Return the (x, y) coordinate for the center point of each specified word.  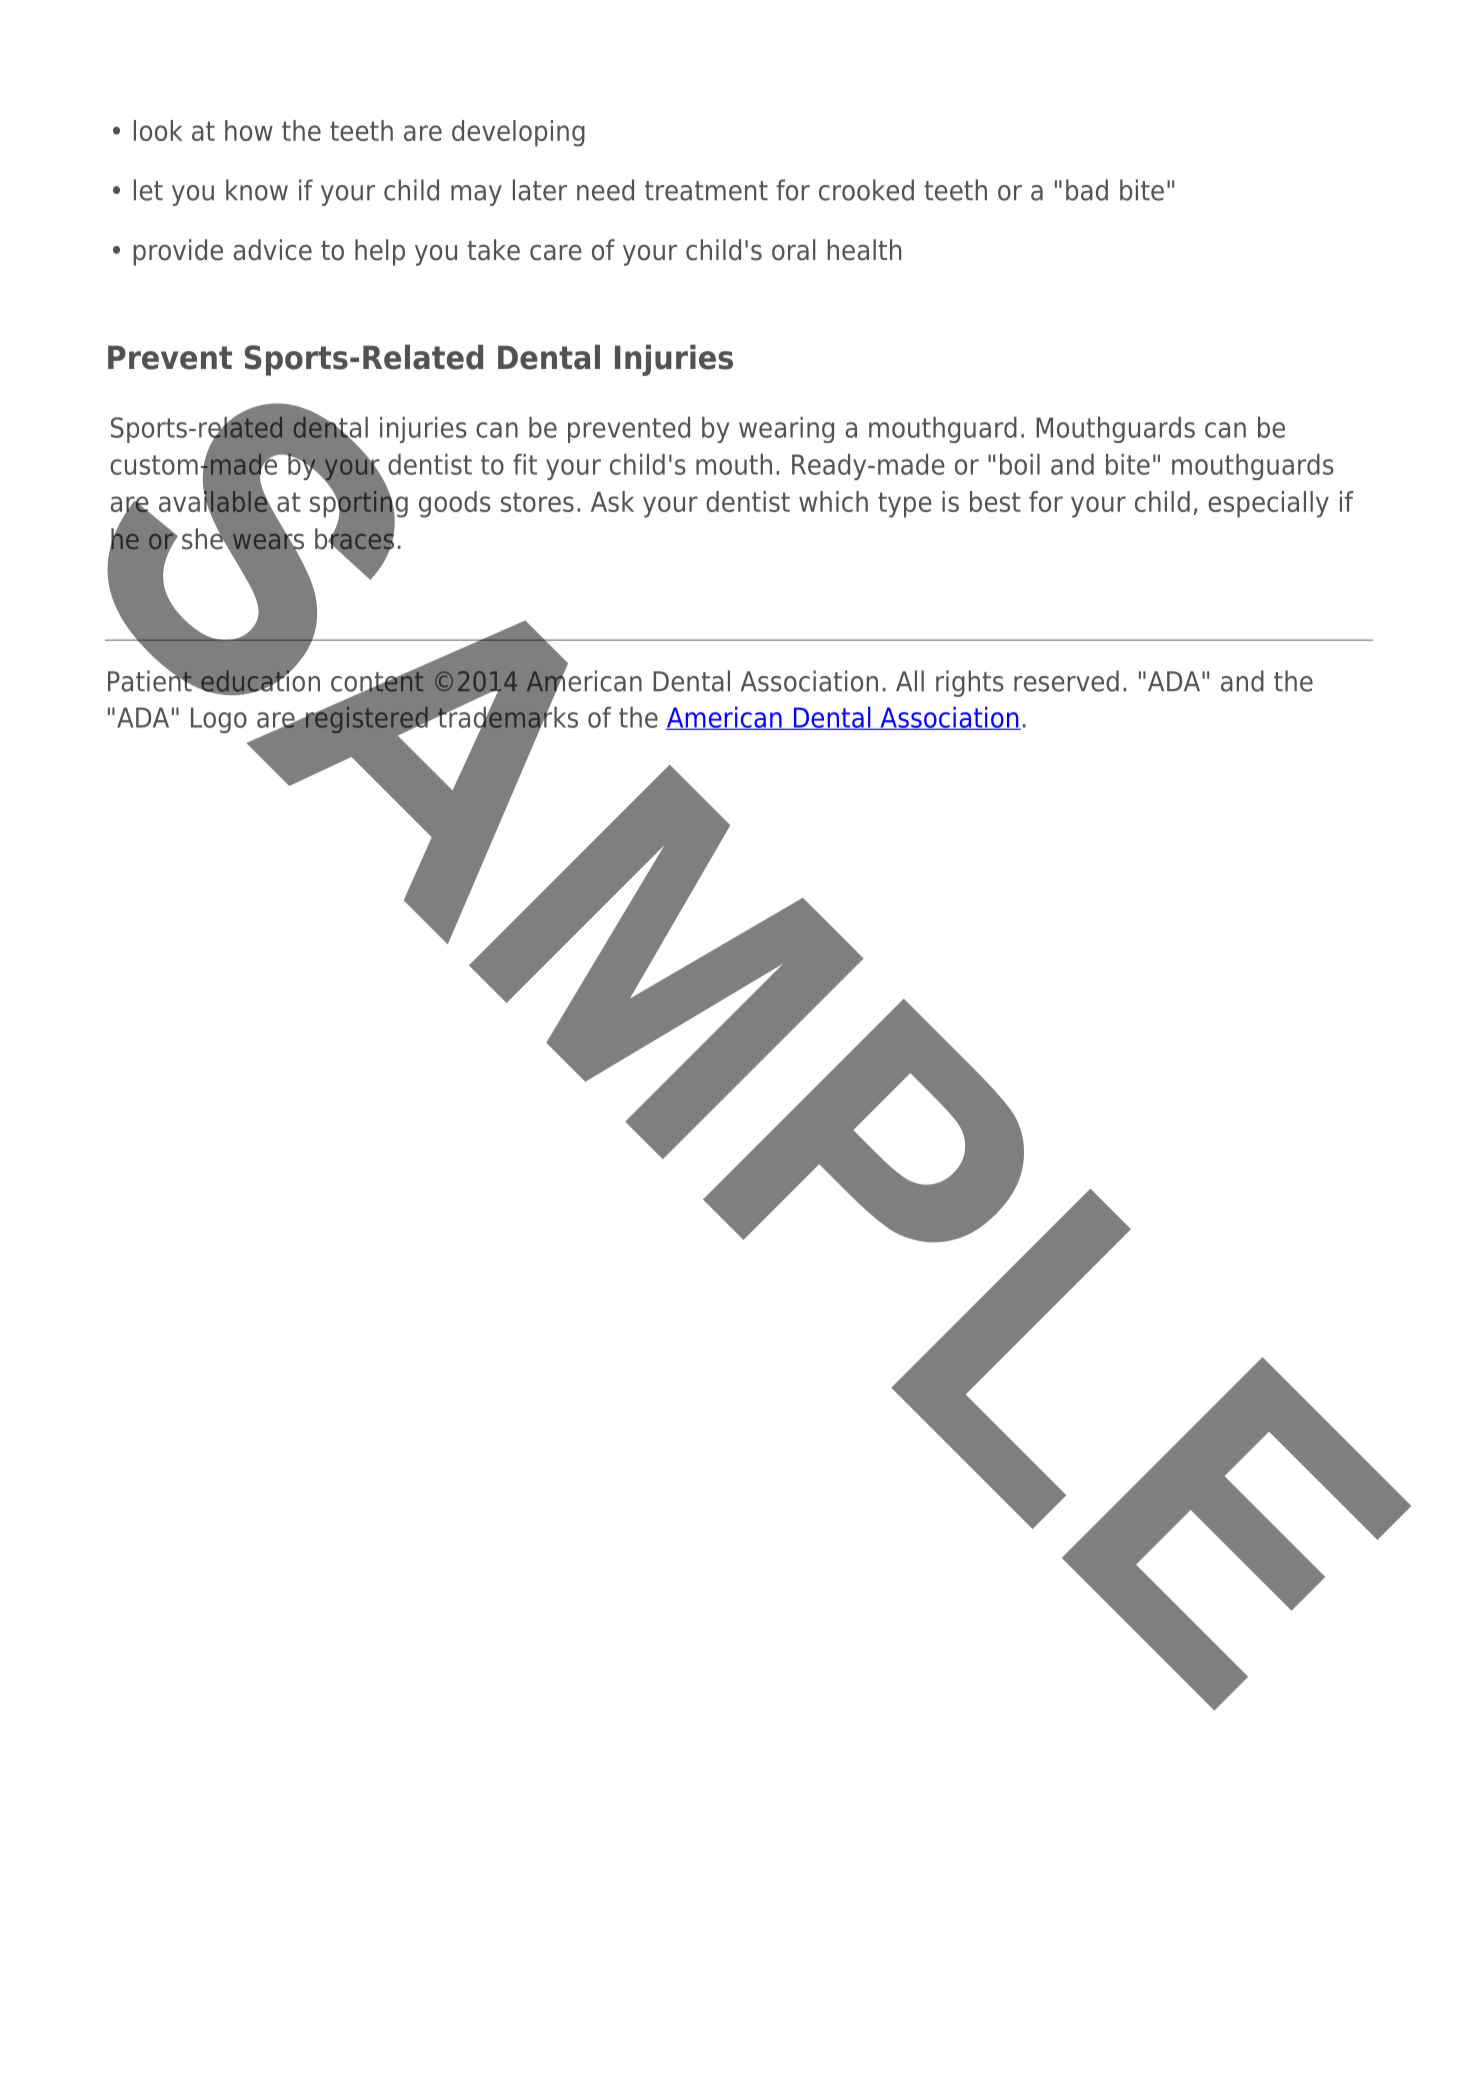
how (249, 130)
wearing (786, 430)
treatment (706, 191)
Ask (612, 501)
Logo (219, 720)
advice (273, 250)
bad (1087, 190)
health (864, 250)
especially (1268, 504)
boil (1020, 464)
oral (793, 250)
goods (455, 504)
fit (525, 464)
